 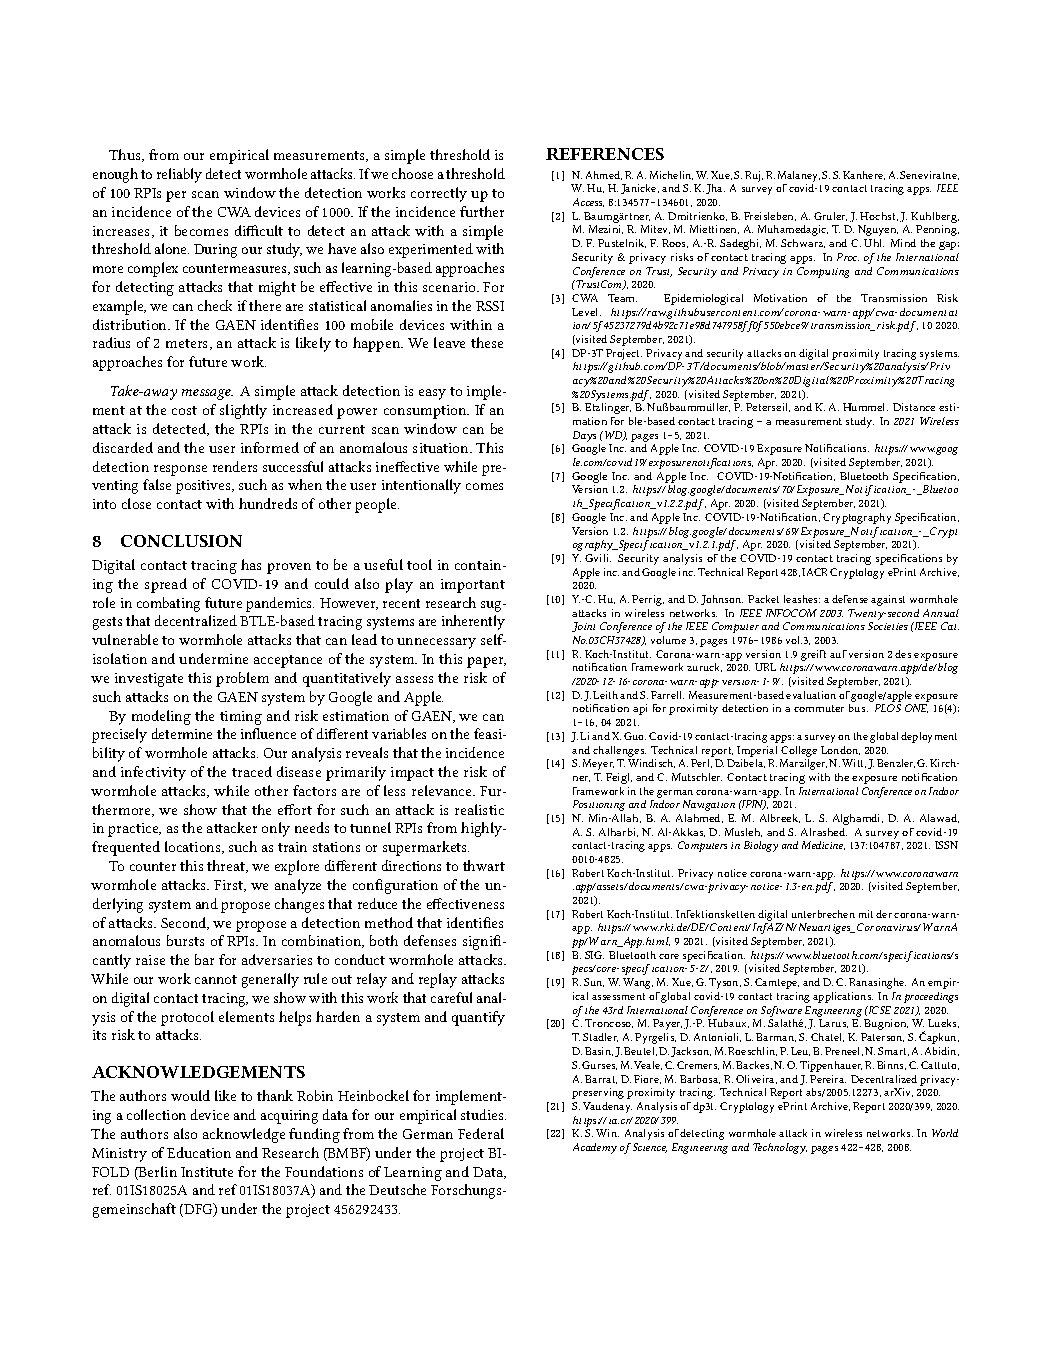 What do you see at coordinates (780, 1148) in the screenshot?
I see `Technology` at bounding box center [780, 1148].
